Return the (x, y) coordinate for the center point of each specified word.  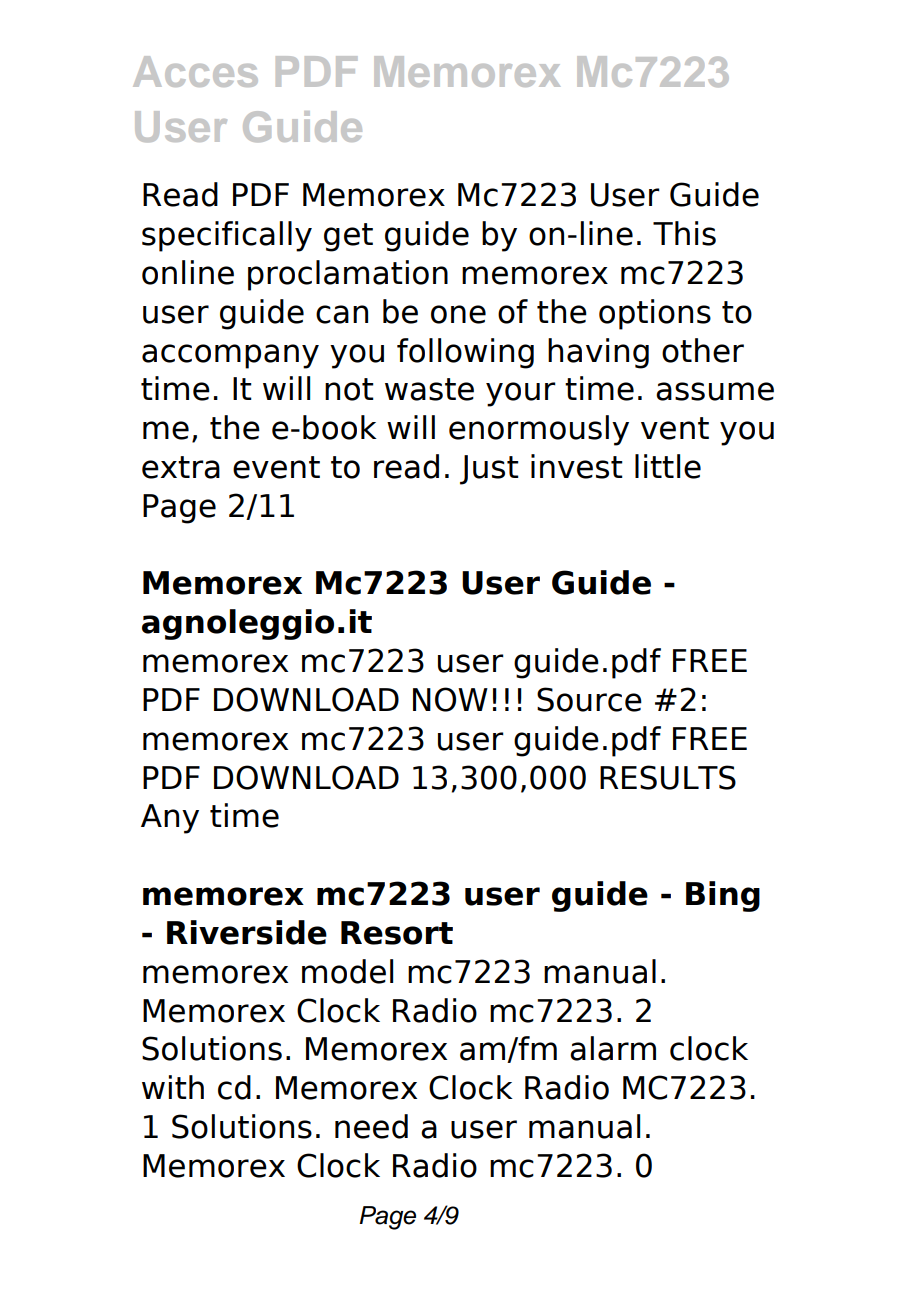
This (684, 233)
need (371, 1126)
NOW (450, 699)
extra (181, 467)
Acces (195, 71)
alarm (613, 1048)
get (348, 237)
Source (589, 699)
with (173, 1087)
